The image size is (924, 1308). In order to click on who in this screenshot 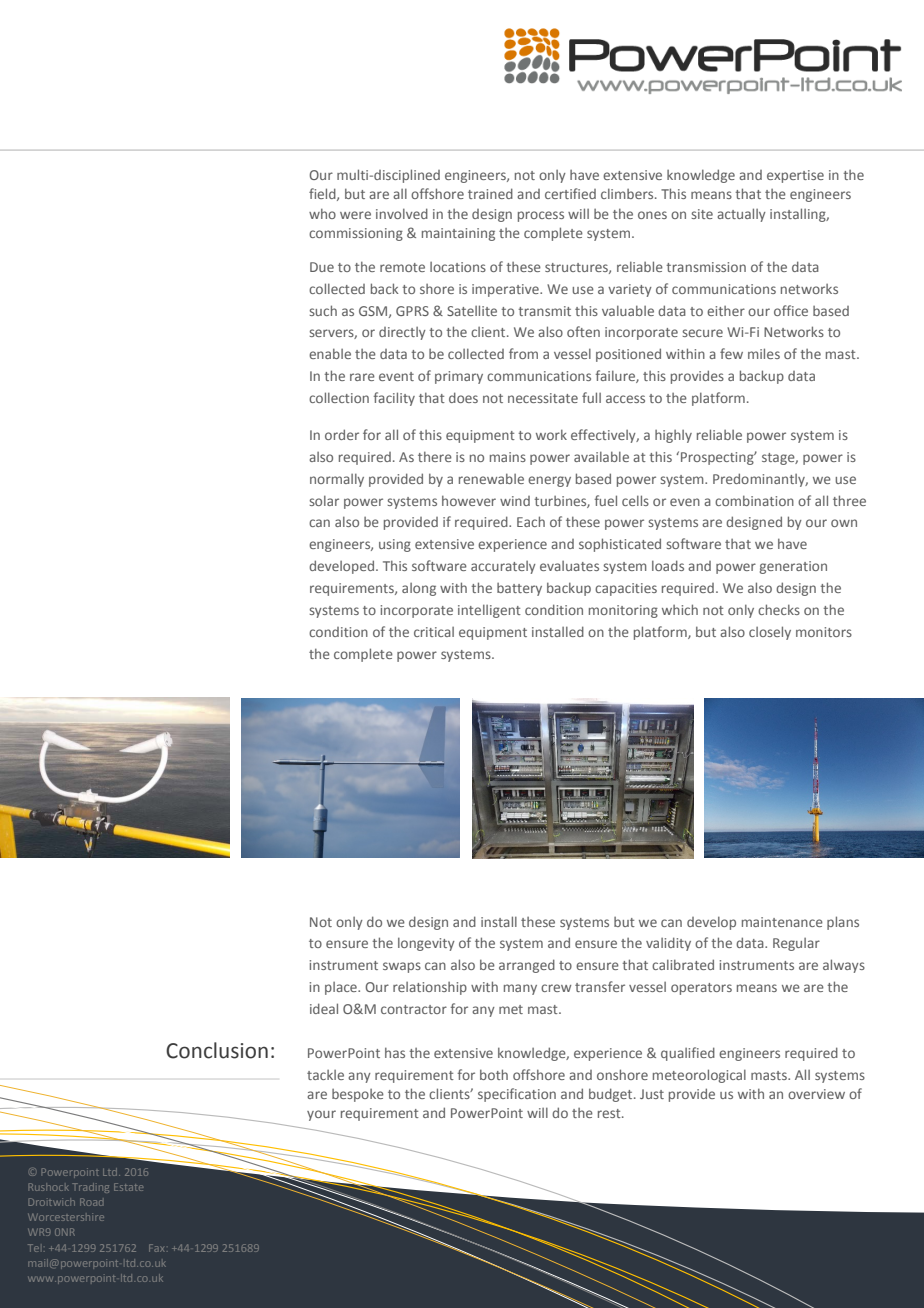, I will do `click(322, 213)`.
